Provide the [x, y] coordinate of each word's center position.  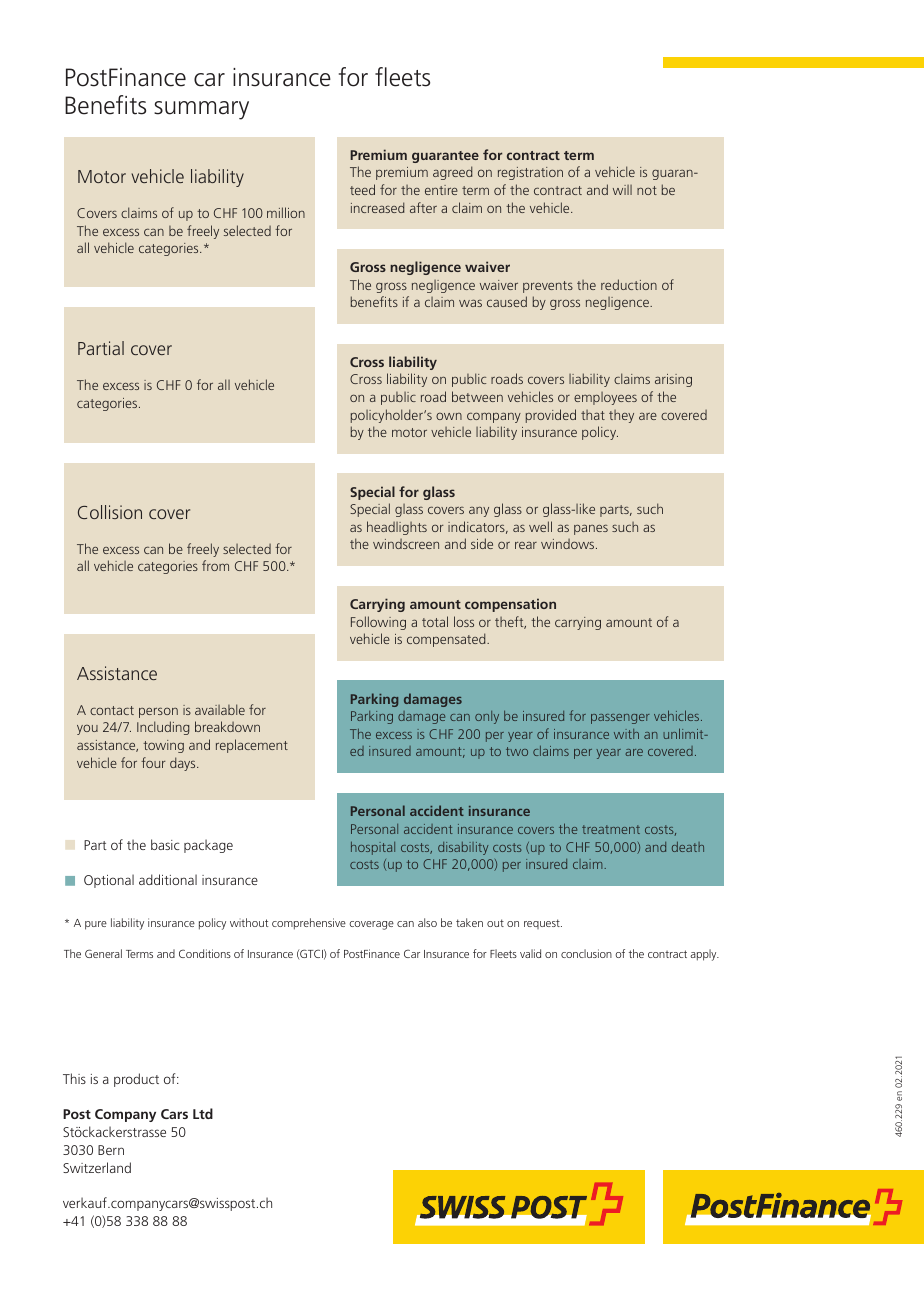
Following [378, 623]
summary [201, 110]
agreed [452, 173]
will [622, 190]
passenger [620, 719]
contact [112, 710]
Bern [111, 1150]
